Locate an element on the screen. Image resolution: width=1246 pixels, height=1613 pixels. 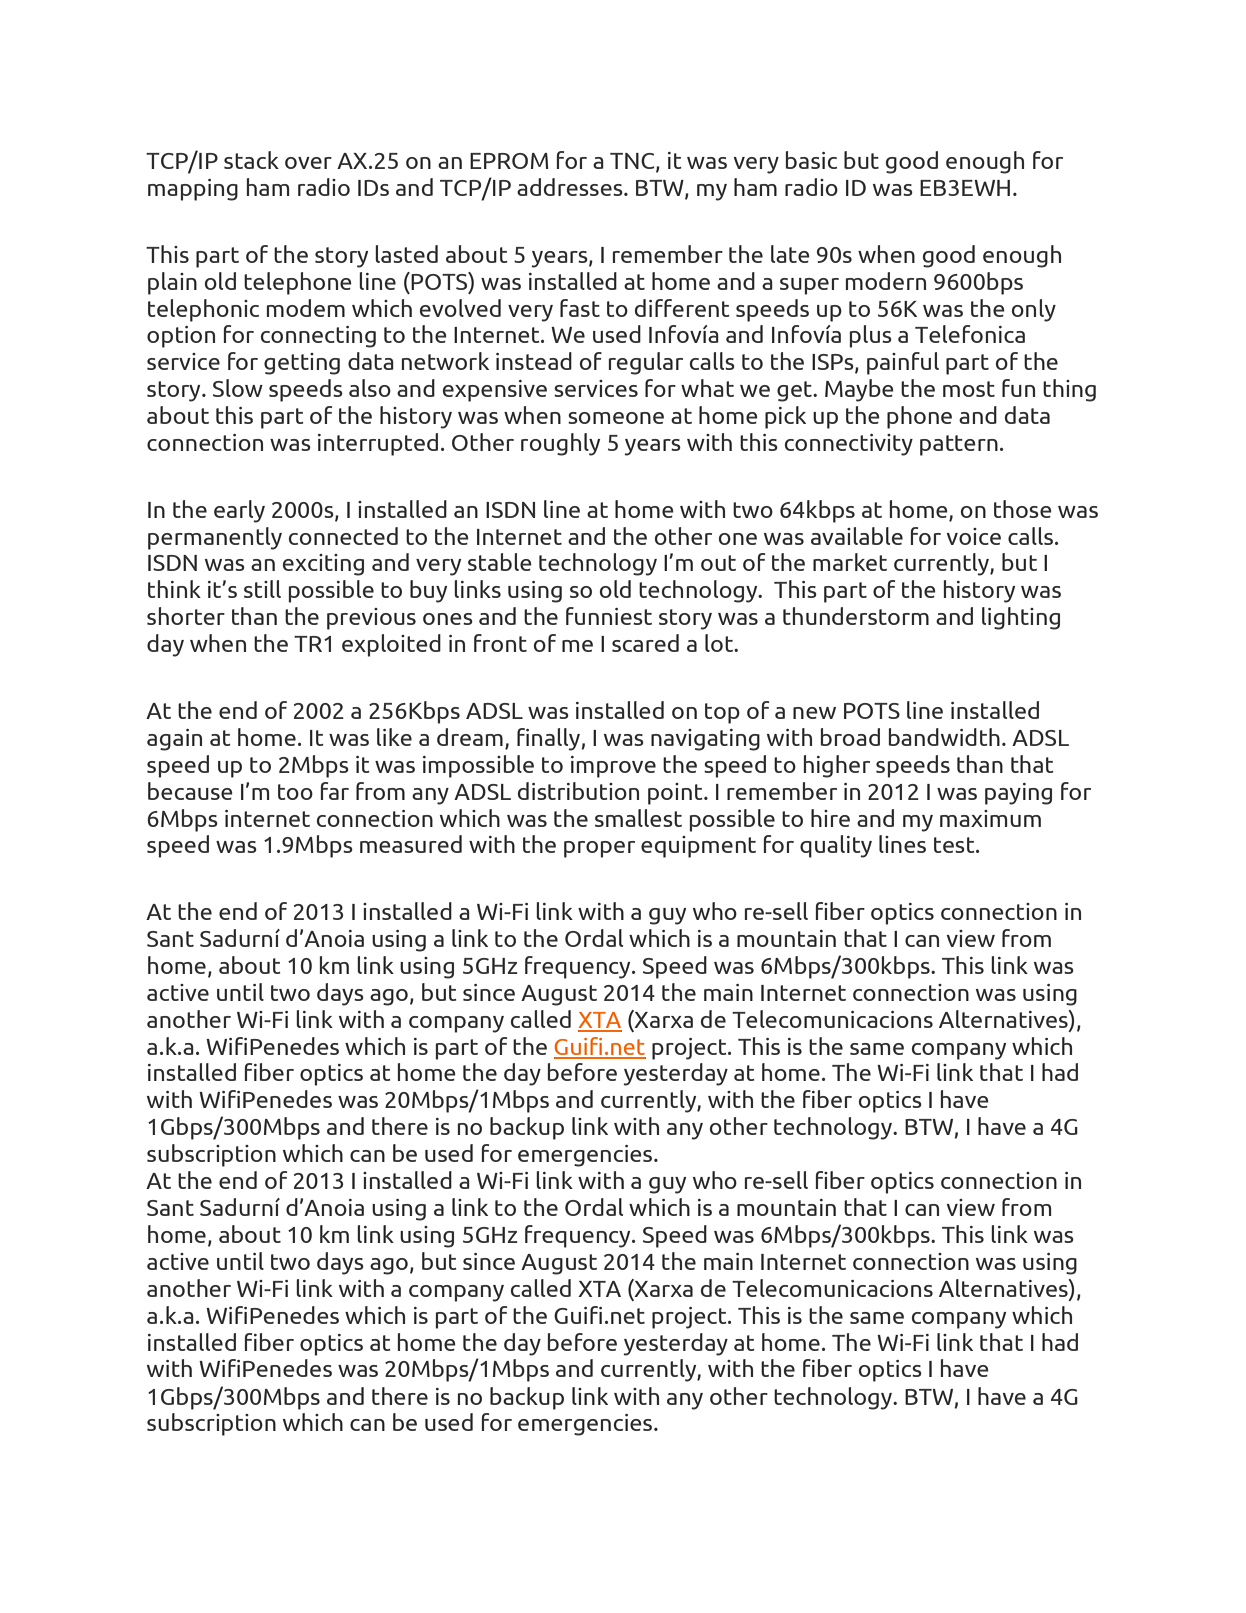
basic is located at coordinates (811, 160).
